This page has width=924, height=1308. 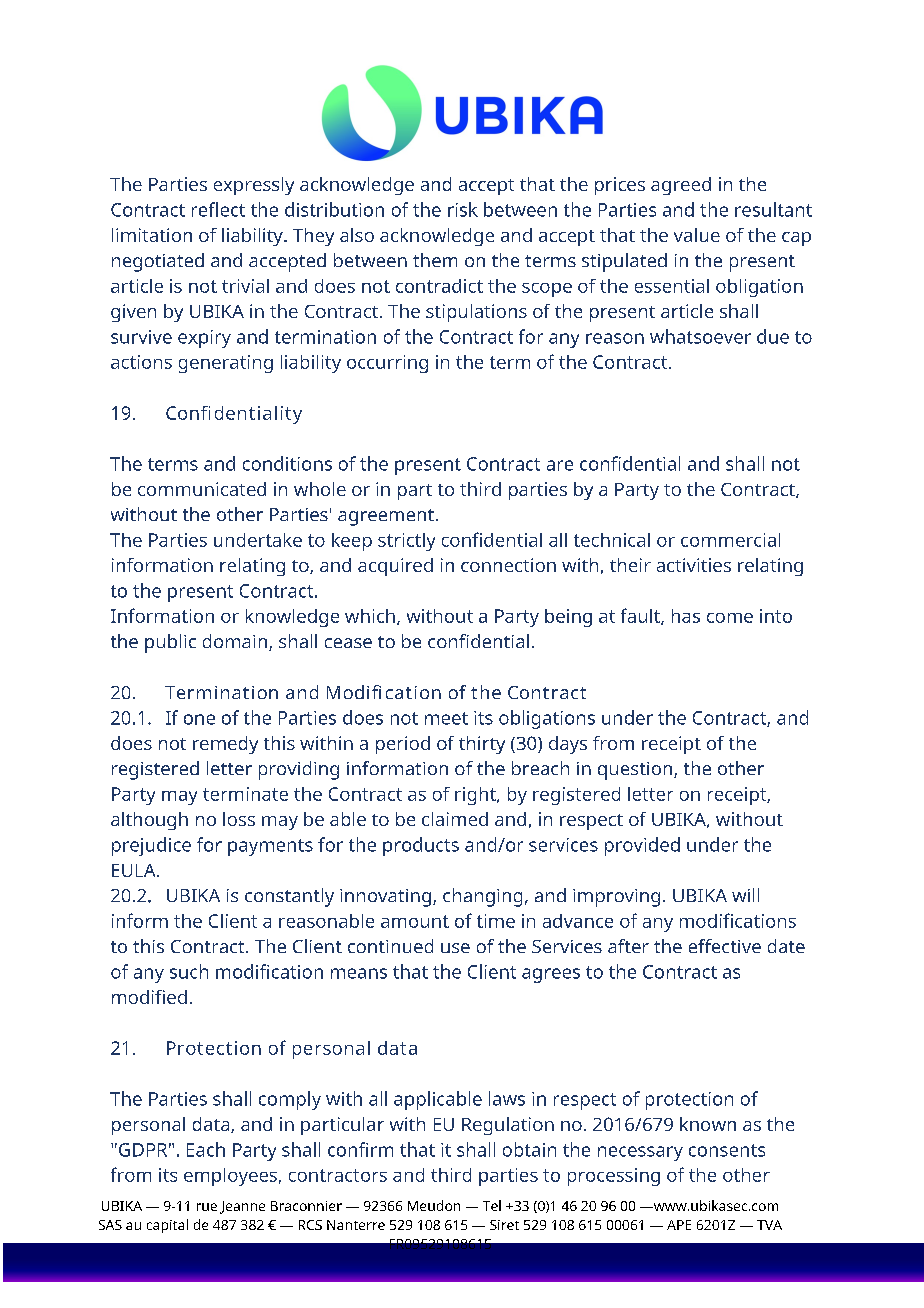 I want to click on meet, so click(x=446, y=718).
